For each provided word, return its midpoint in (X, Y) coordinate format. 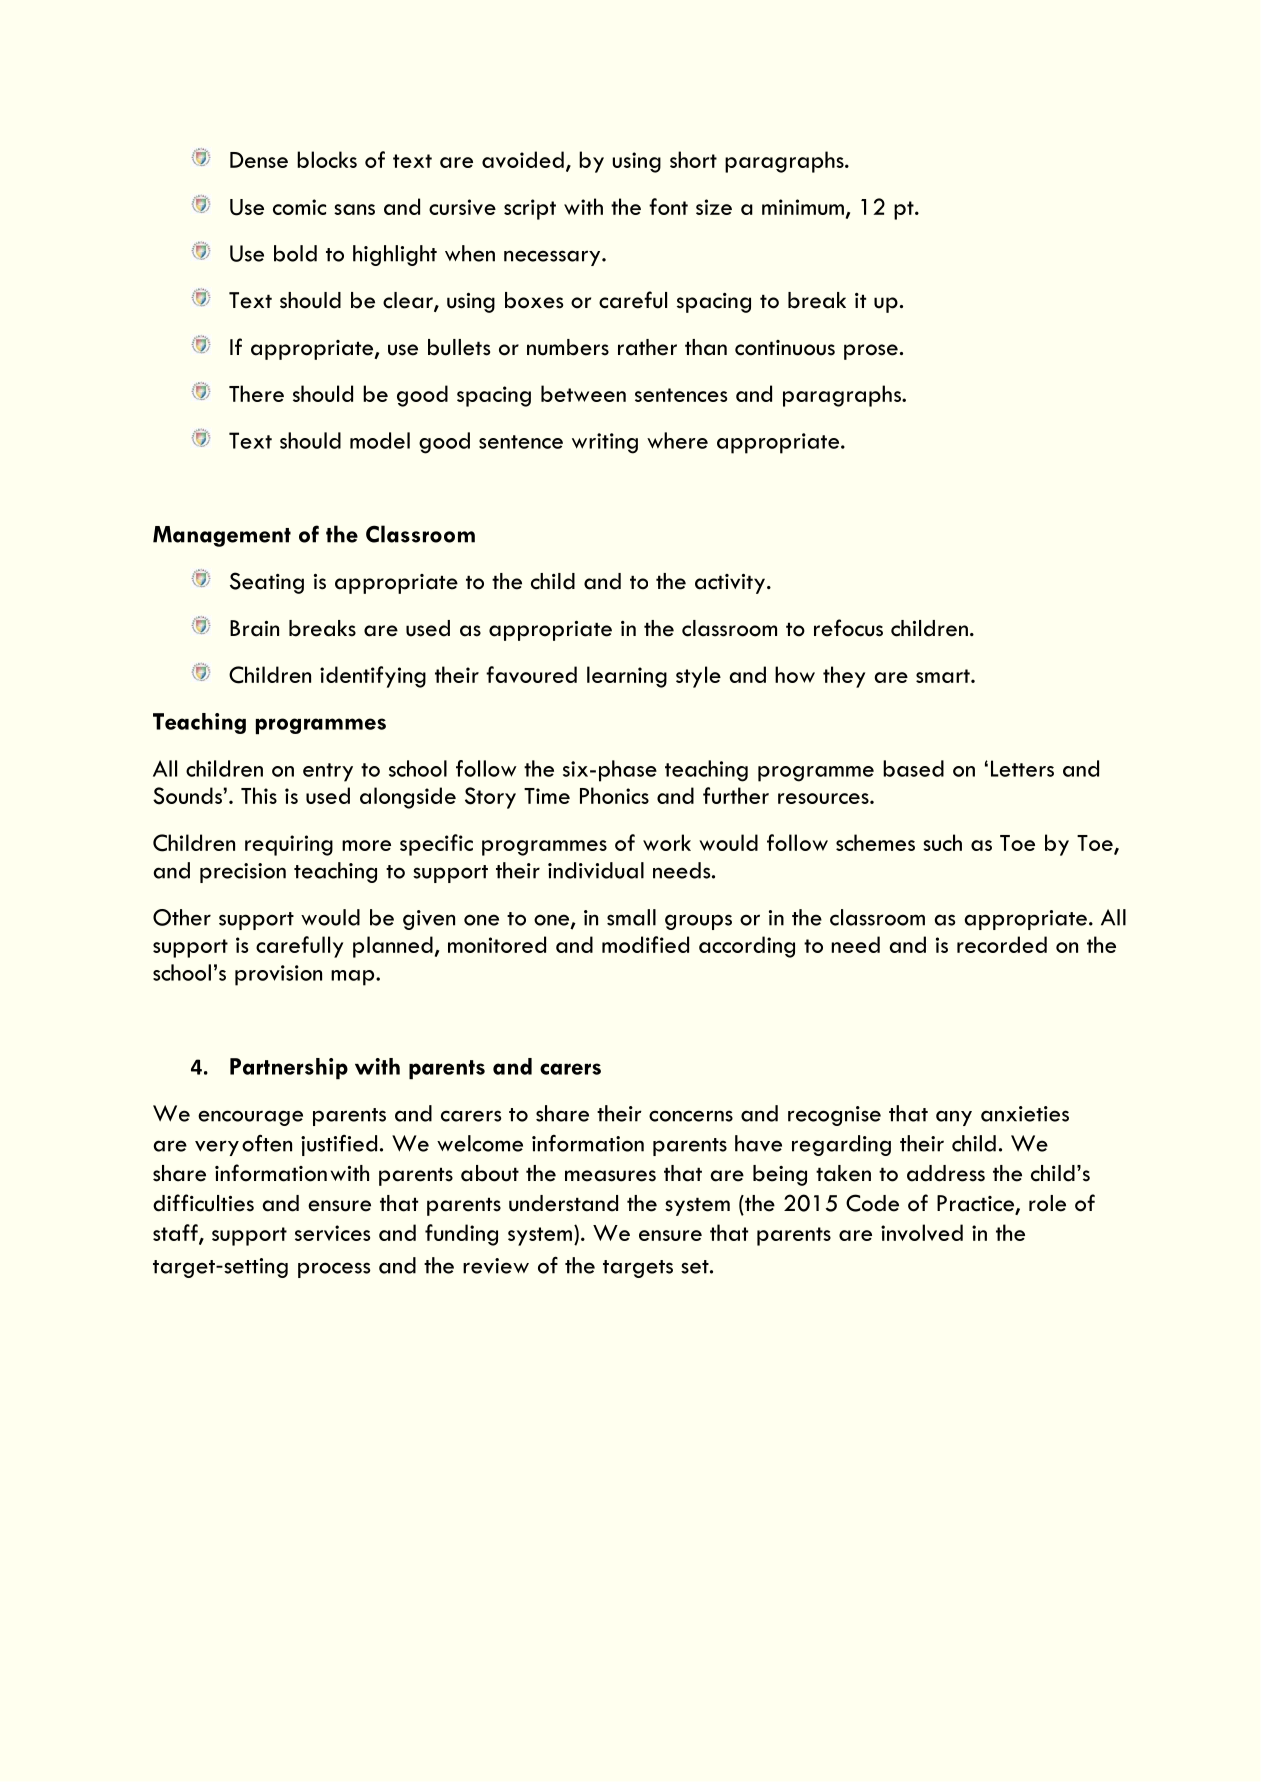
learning (627, 677)
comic (299, 207)
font (668, 206)
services (332, 1233)
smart (944, 676)
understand (563, 1203)
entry (328, 772)
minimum (803, 207)
